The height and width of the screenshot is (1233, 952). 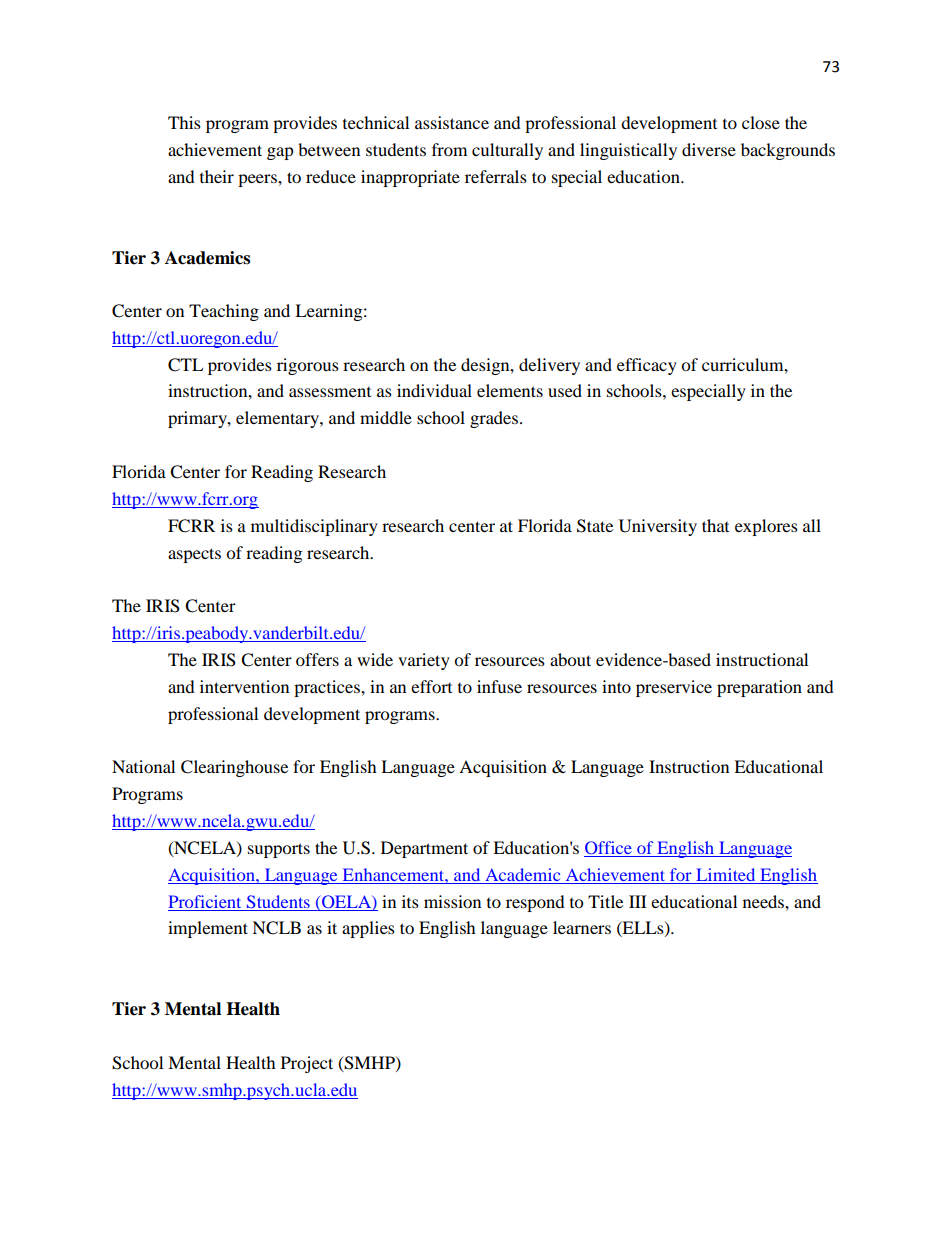 What do you see at coordinates (709, 149) in the screenshot?
I see `diverse` at bounding box center [709, 149].
